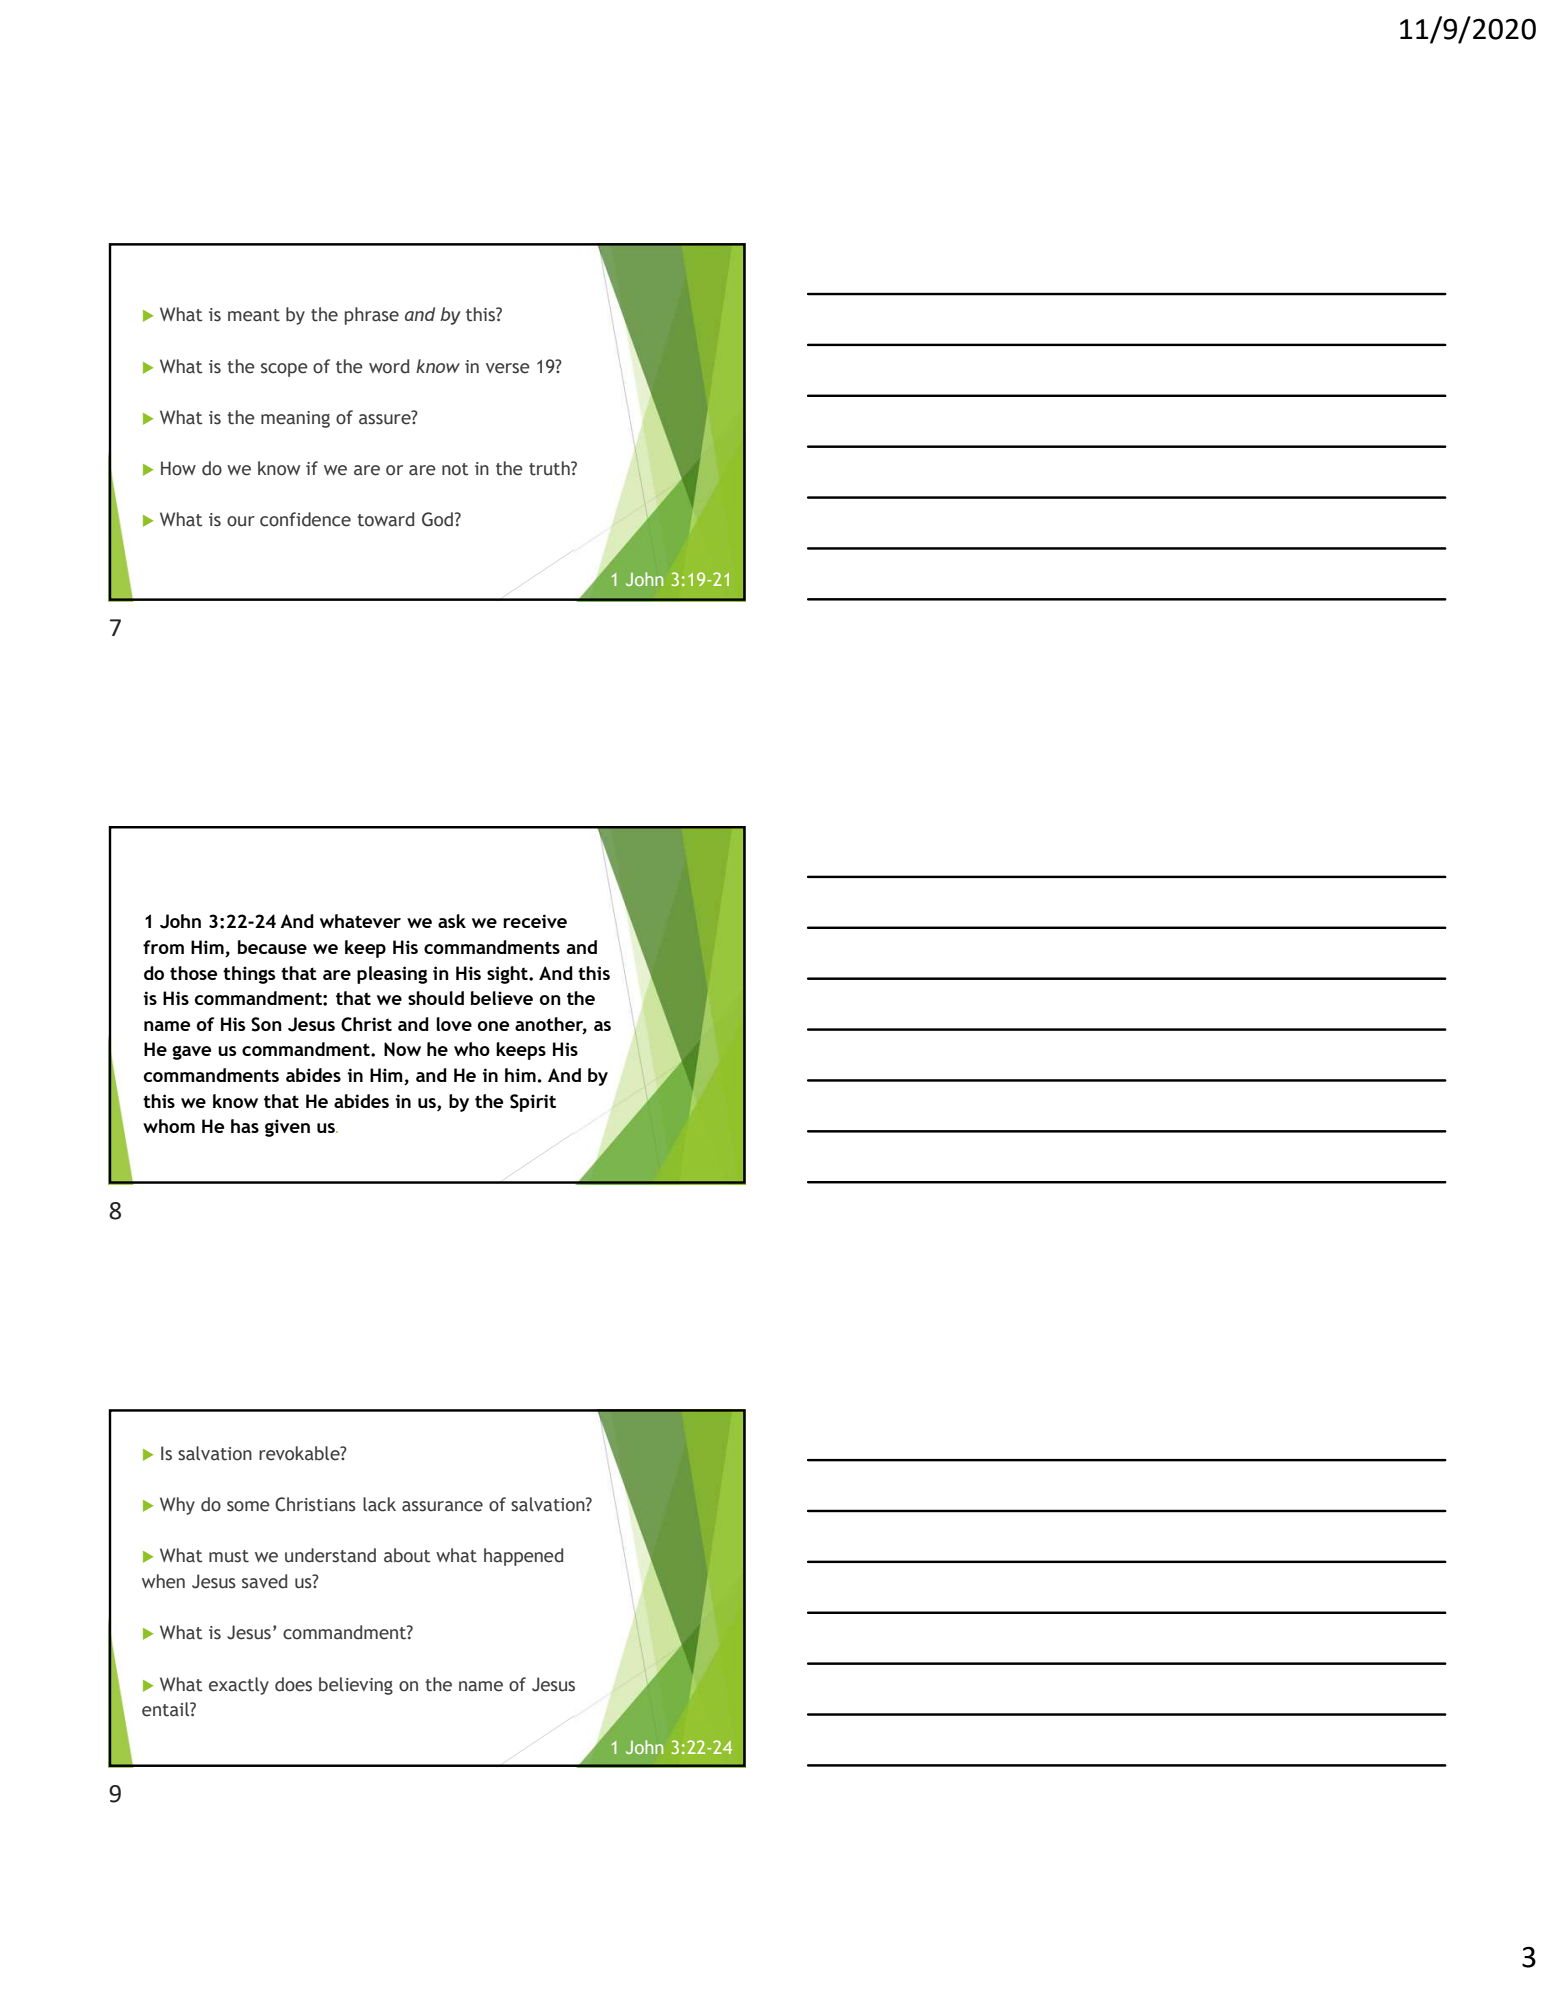 The height and width of the page is (2011, 1554). Describe the element at coordinates (508, 368) in the page. I see `verse` at that location.
